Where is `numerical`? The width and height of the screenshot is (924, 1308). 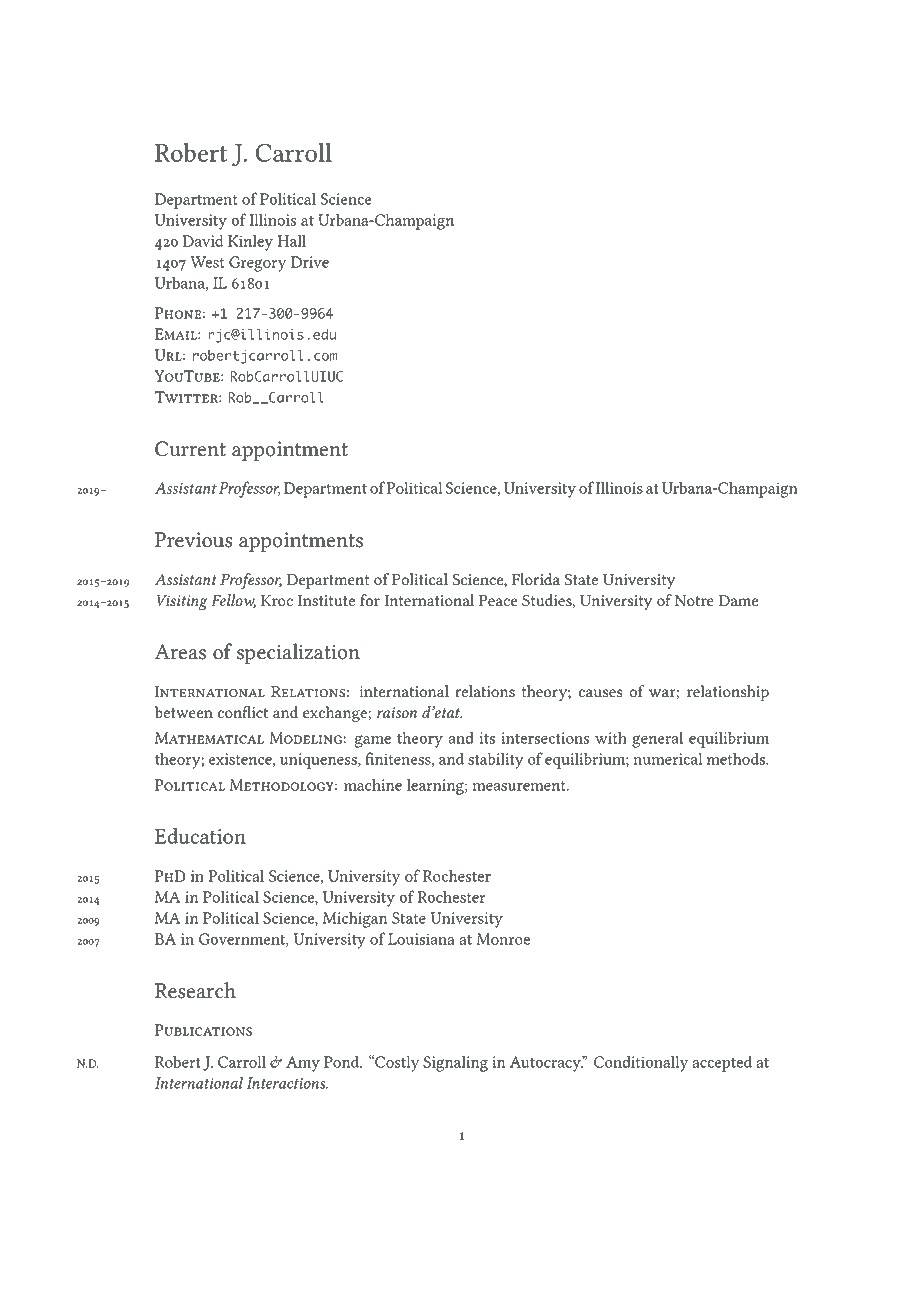 numerical is located at coordinates (667, 758).
